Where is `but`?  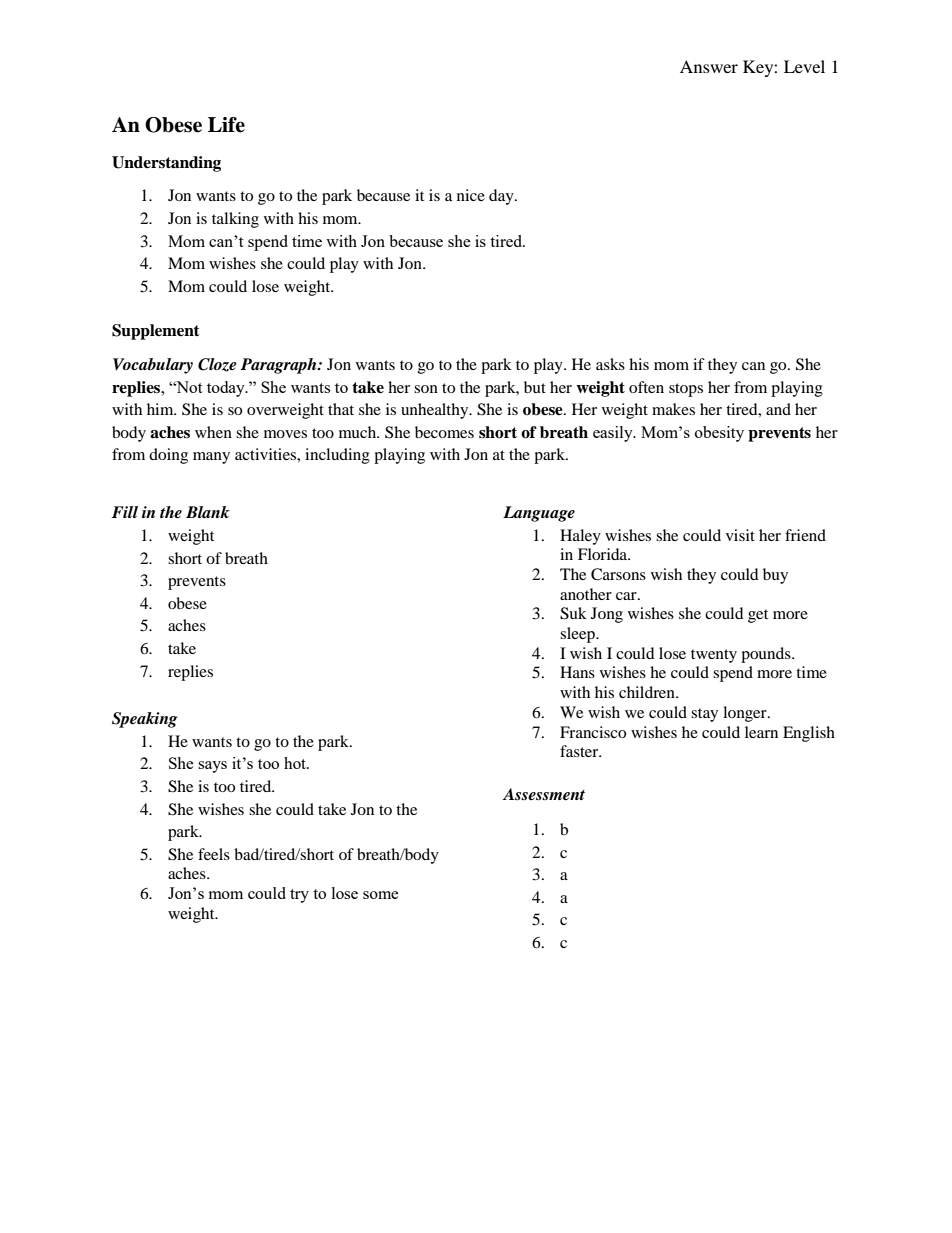 but is located at coordinates (535, 387).
